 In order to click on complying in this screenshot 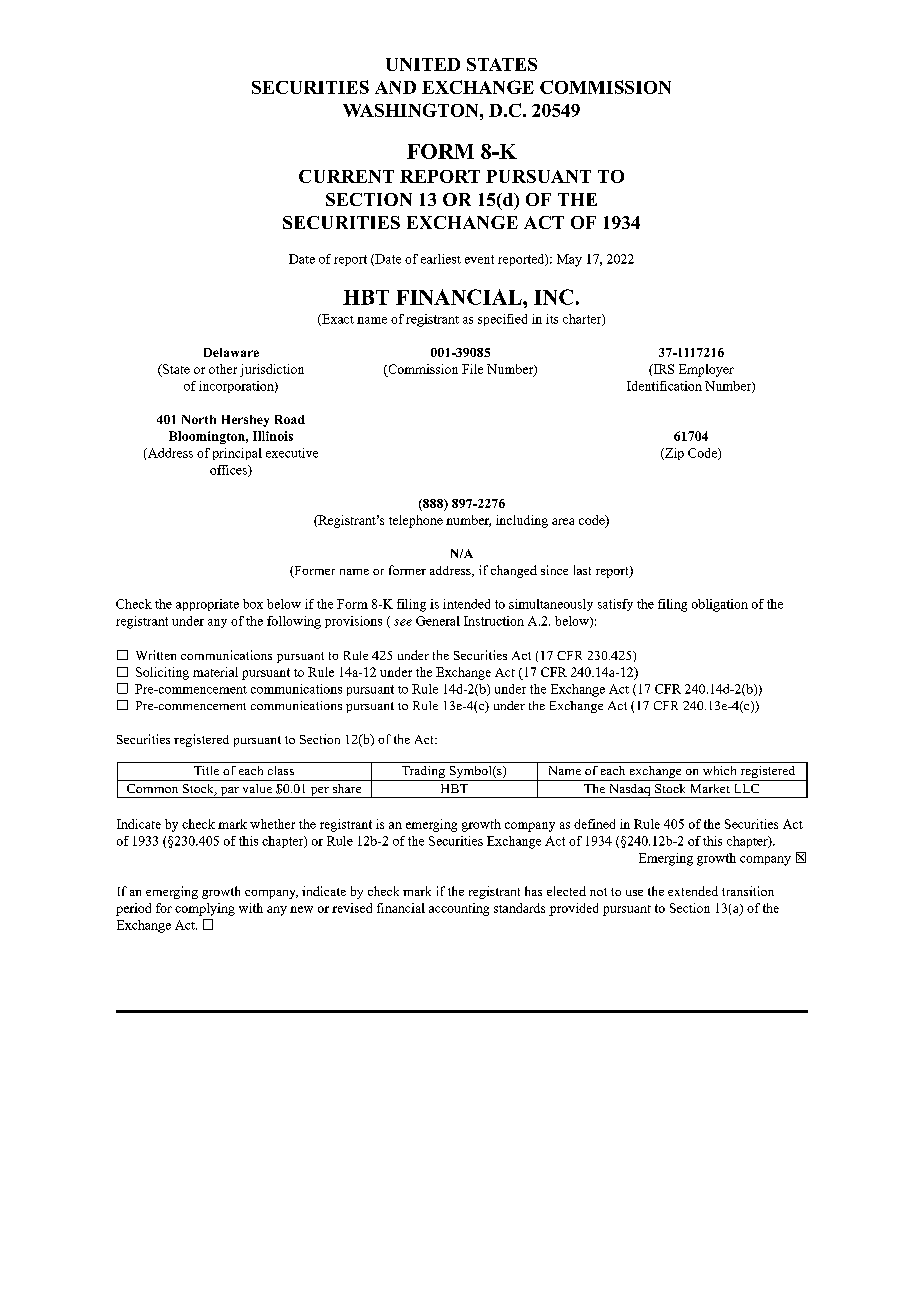, I will do `click(205, 909)`.
